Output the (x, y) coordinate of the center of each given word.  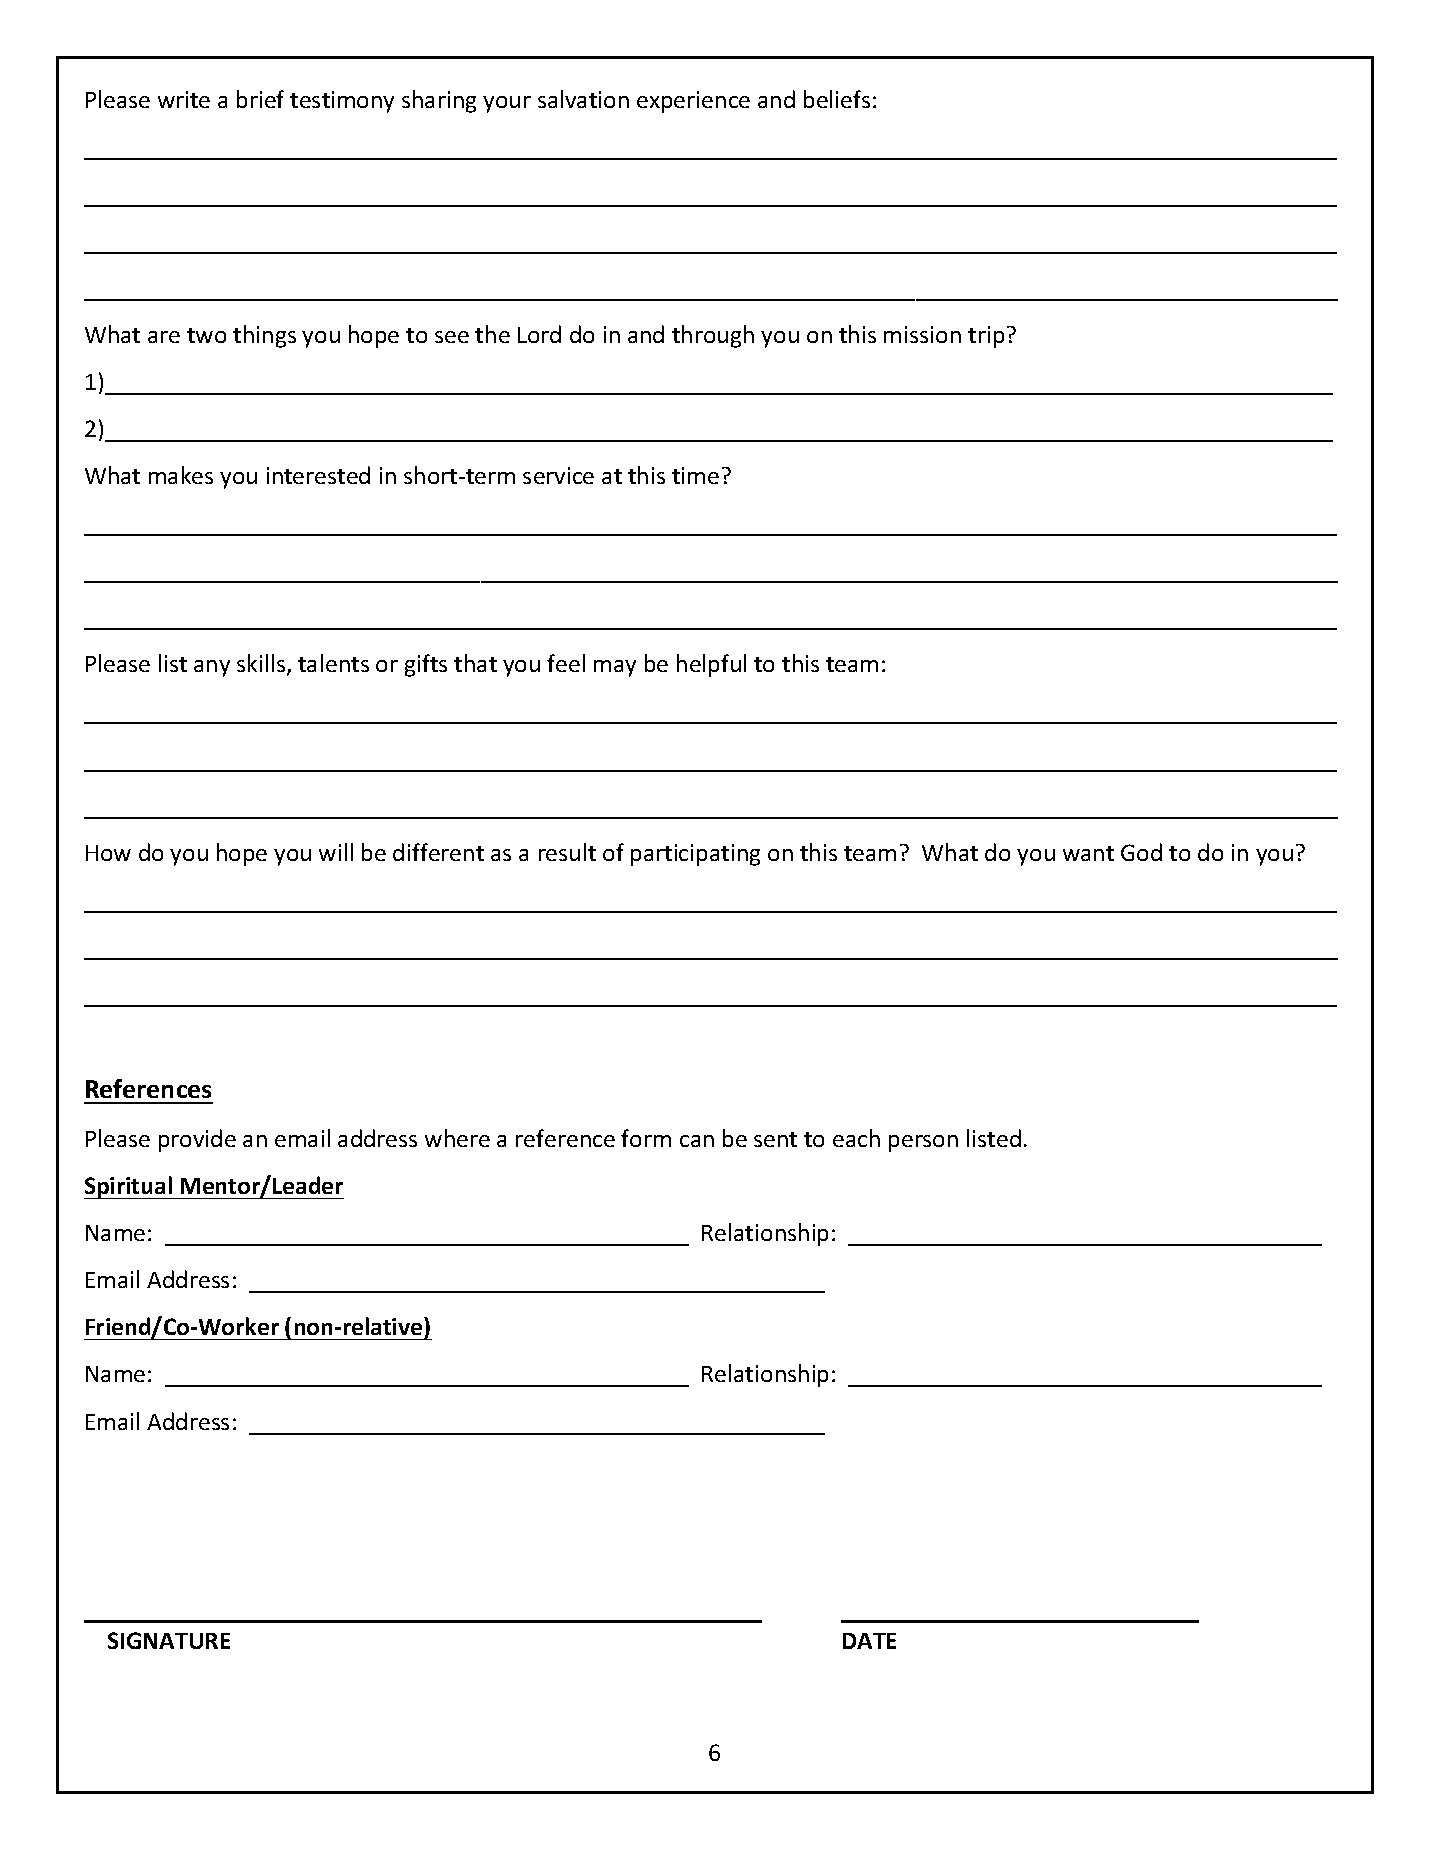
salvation (583, 99)
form (646, 1138)
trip (986, 337)
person (923, 1143)
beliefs (837, 99)
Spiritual (129, 1187)
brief (260, 99)
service (558, 475)
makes (181, 475)
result (567, 852)
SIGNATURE (169, 1640)
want (1088, 853)
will (336, 852)
